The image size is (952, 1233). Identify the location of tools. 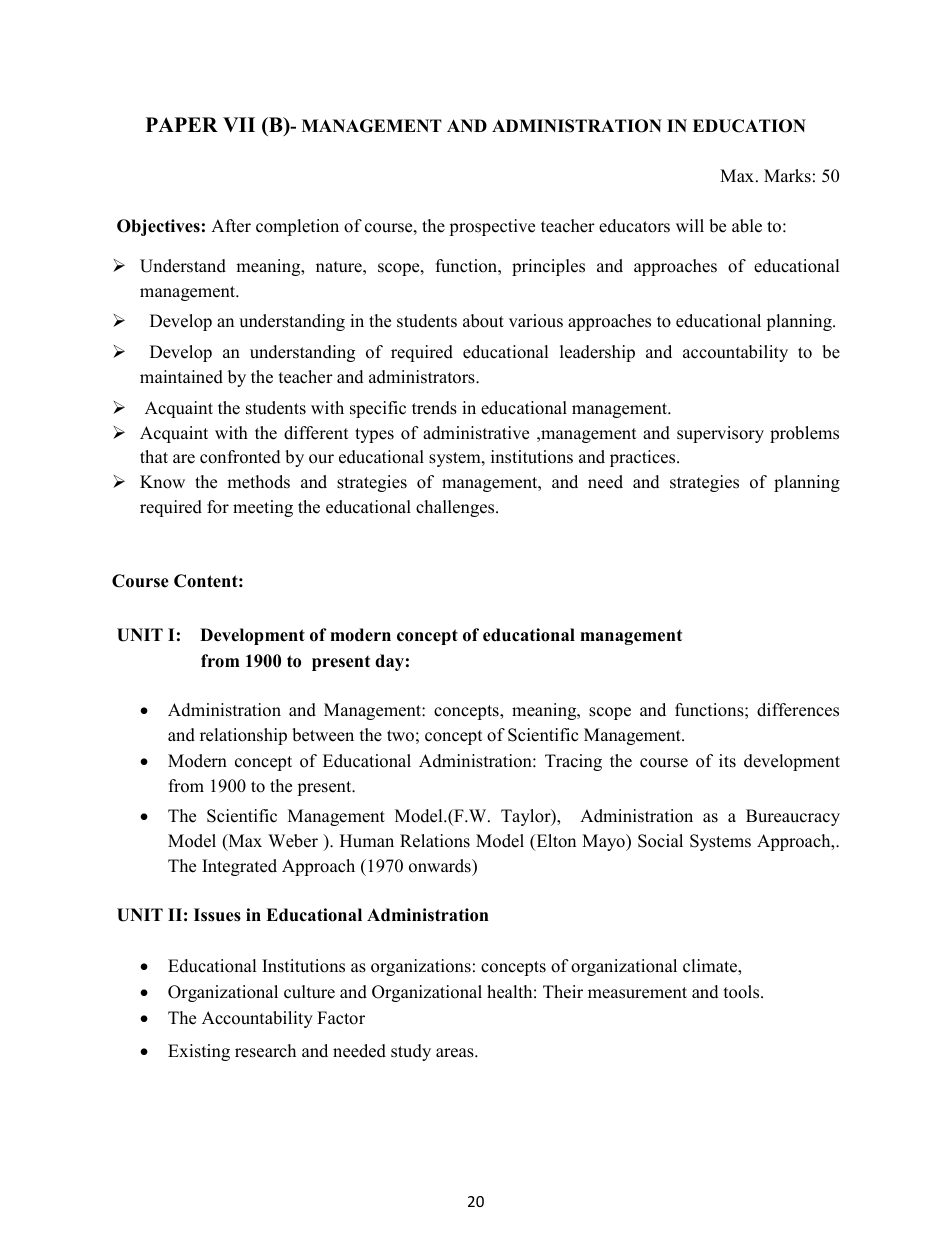
(743, 992).
